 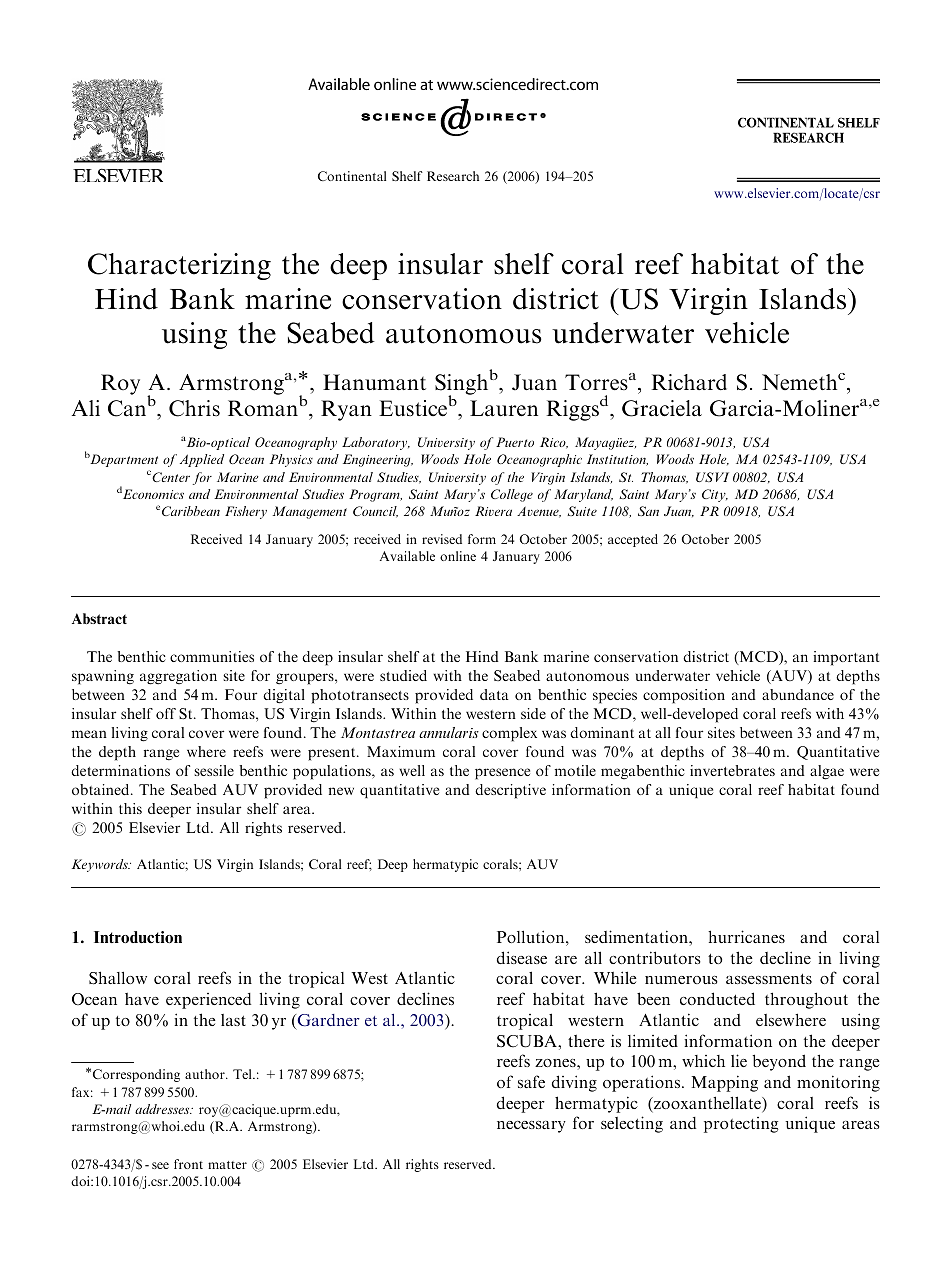 I want to click on Caribbean, so click(x=191, y=511).
